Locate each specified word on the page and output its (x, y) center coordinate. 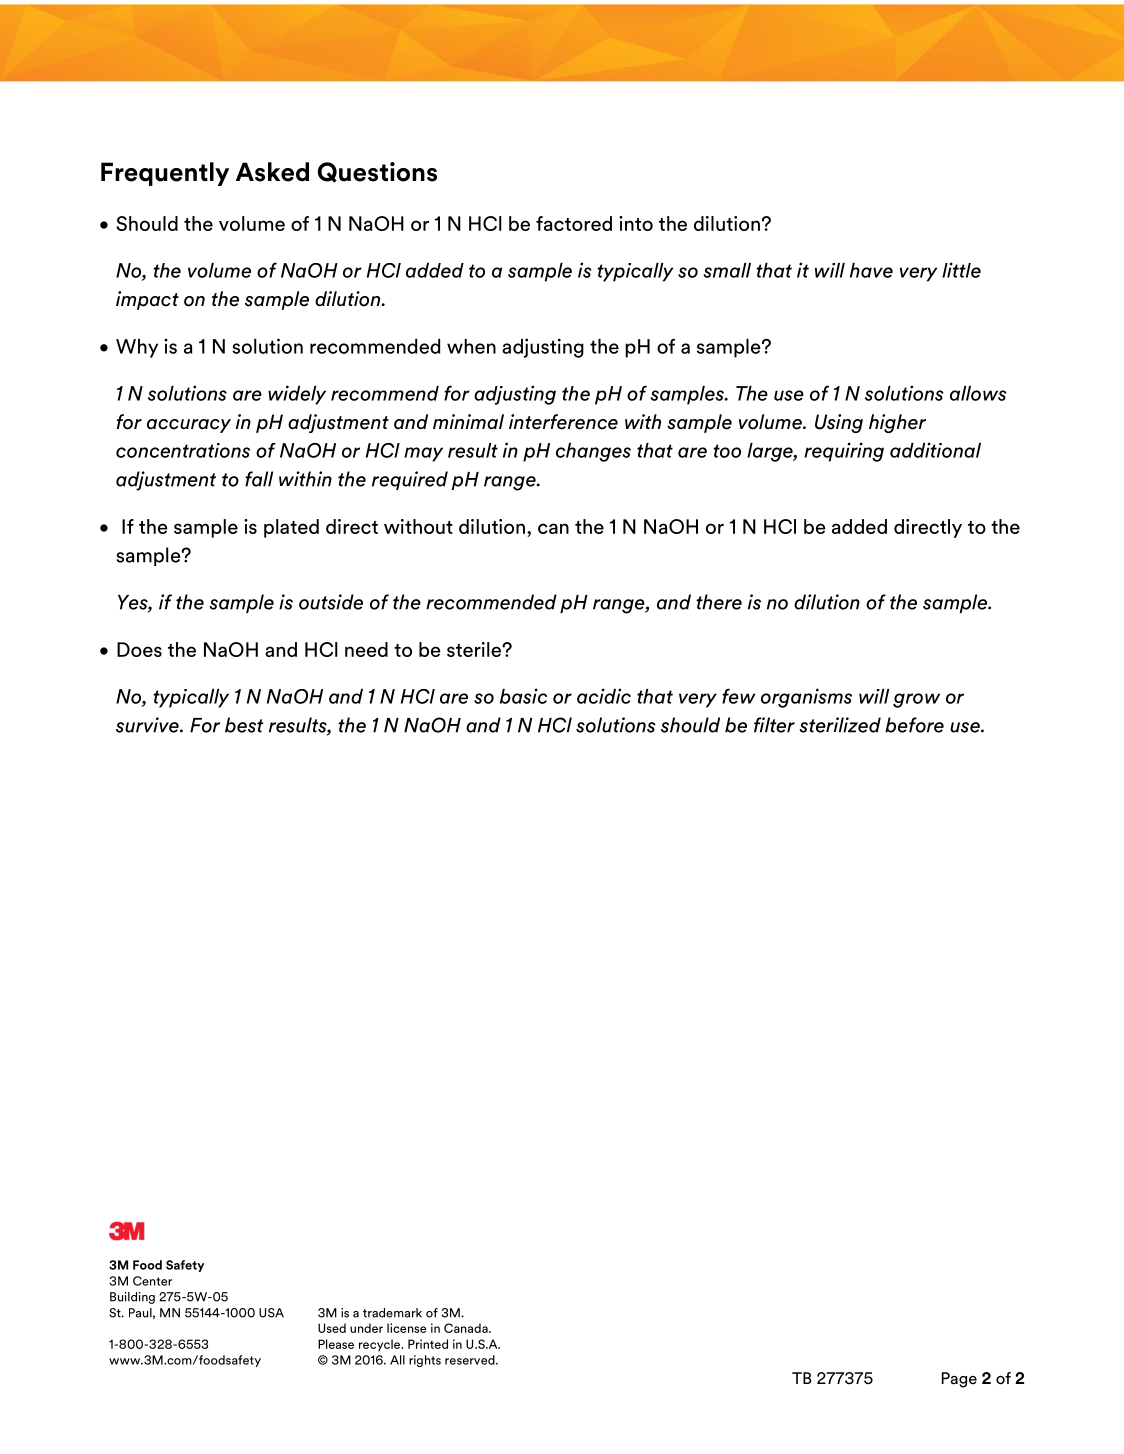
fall (259, 479)
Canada (467, 1328)
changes (593, 452)
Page (959, 1380)
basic (523, 696)
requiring (844, 452)
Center (152, 1281)
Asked (272, 172)
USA (271, 1313)
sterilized (840, 725)
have (871, 270)
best (244, 725)
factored (574, 223)
